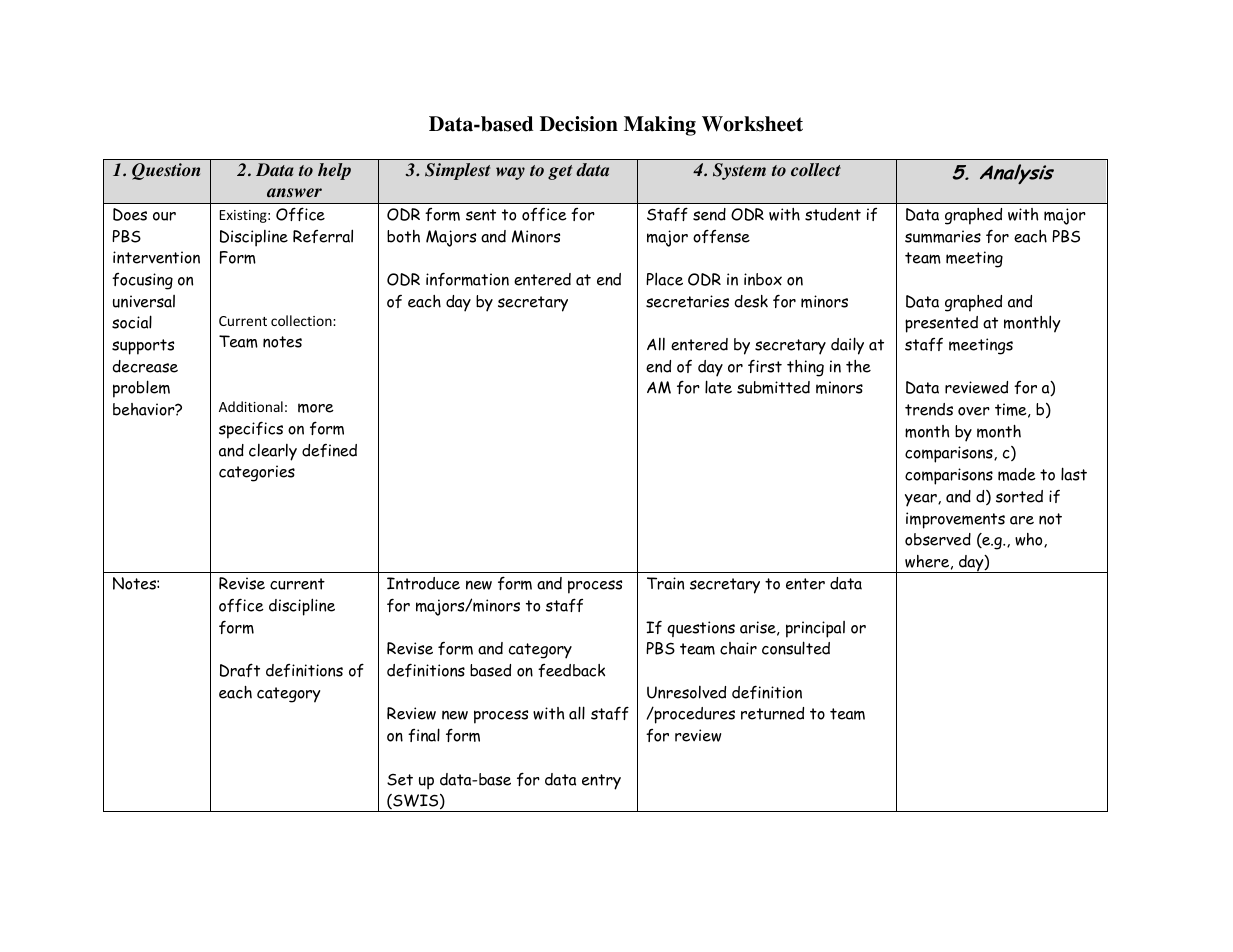  Describe the element at coordinates (752, 124) in the page. I see `Worksheet` at that location.
